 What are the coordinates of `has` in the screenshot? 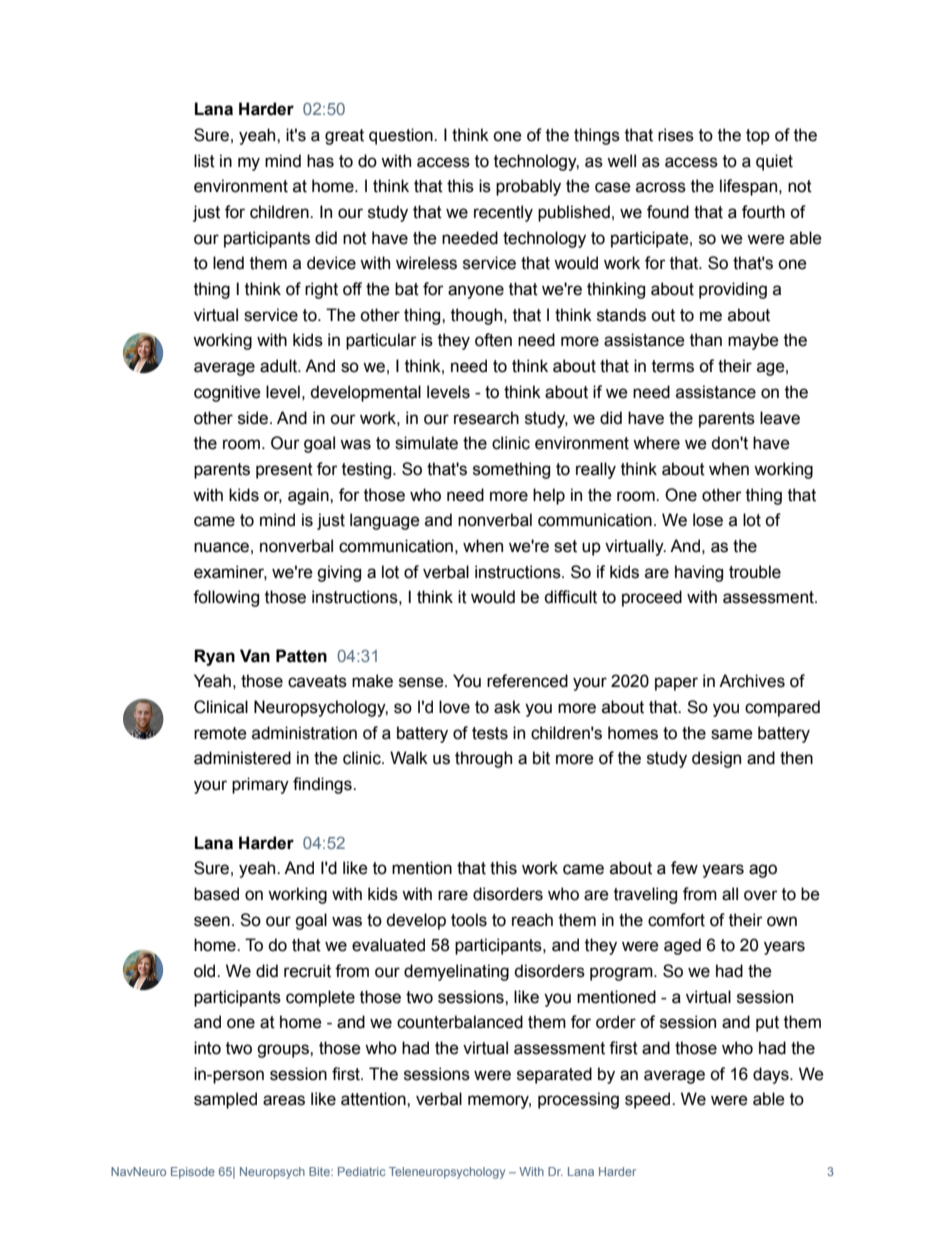 It's located at (320, 161).
